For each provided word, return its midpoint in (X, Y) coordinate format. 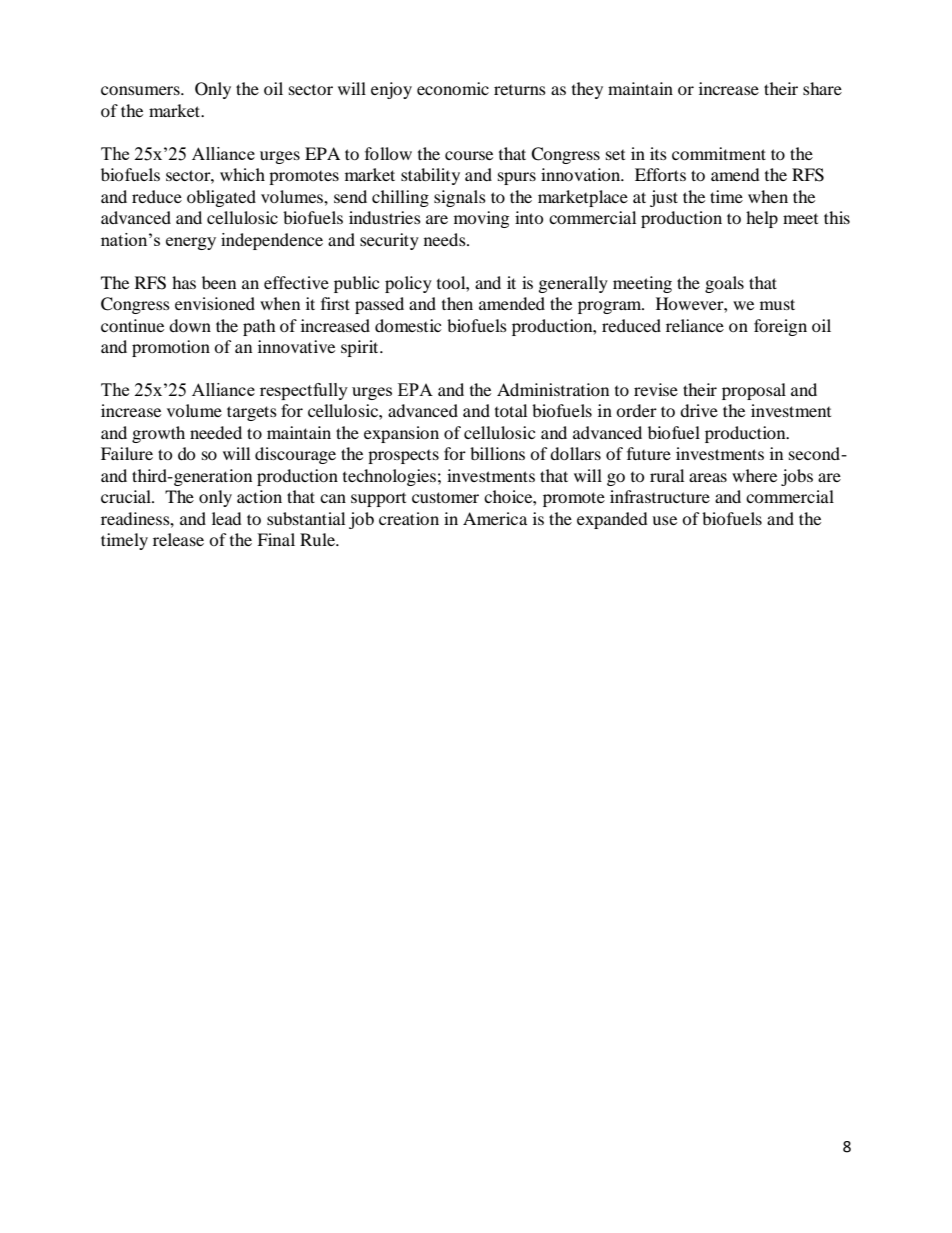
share (822, 88)
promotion (171, 348)
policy (408, 284)
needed (216, 432)
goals (724, 284)
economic (453, 88)
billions (497, 453)
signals (460, 198)
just (664, 198)
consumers (141, 90)
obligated (221, 198)
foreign (780, 327)
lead (227, 518)
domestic (408, 325)
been (219, 282)
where (754, 475)
